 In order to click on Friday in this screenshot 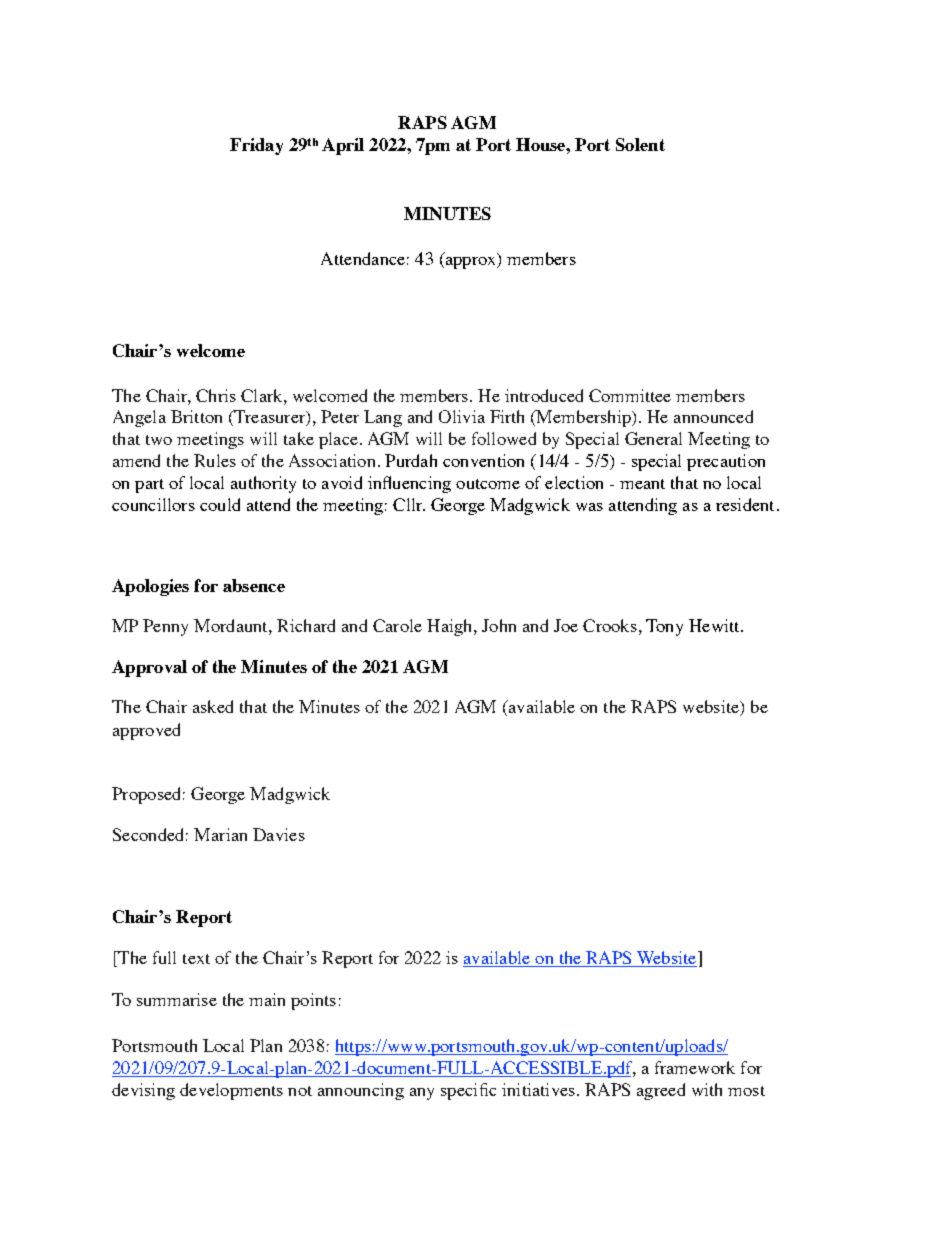, I will do `click(256, 146)`.
